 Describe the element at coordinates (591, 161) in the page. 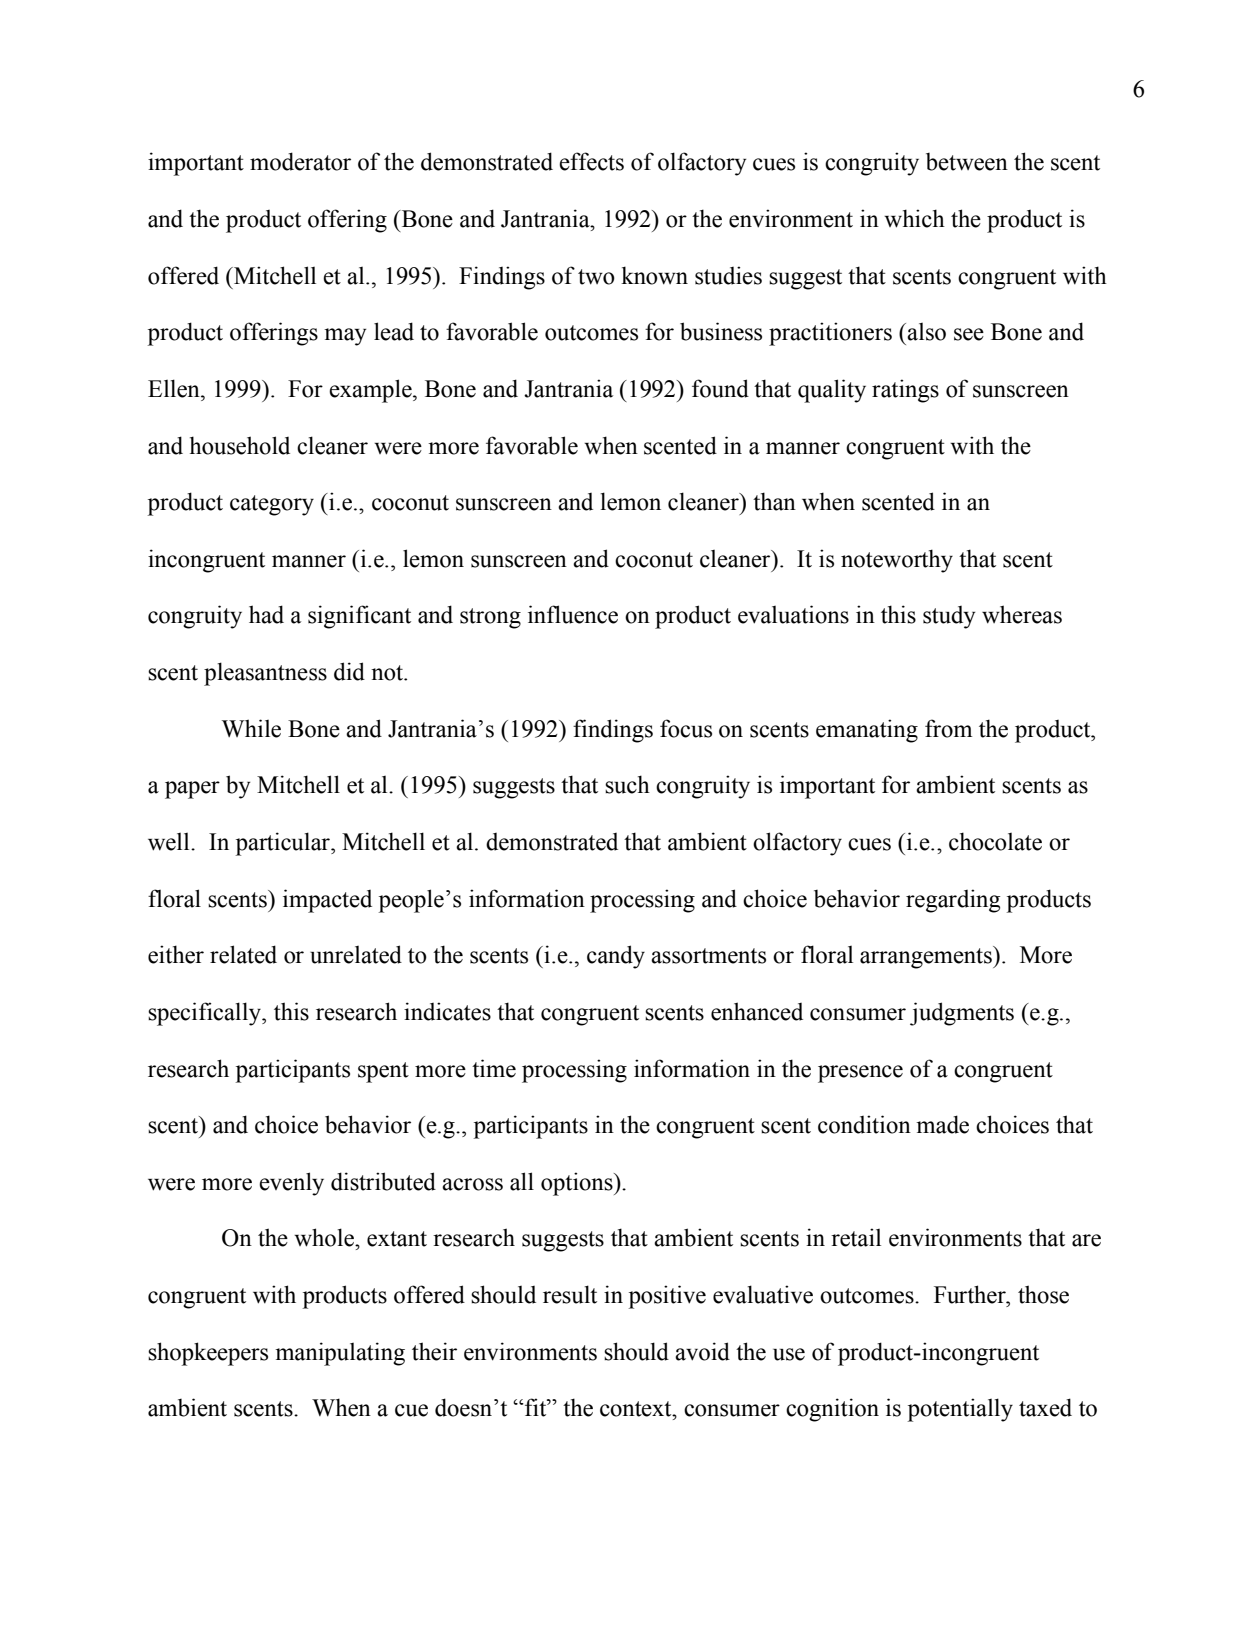

I see `effects` at that location.
